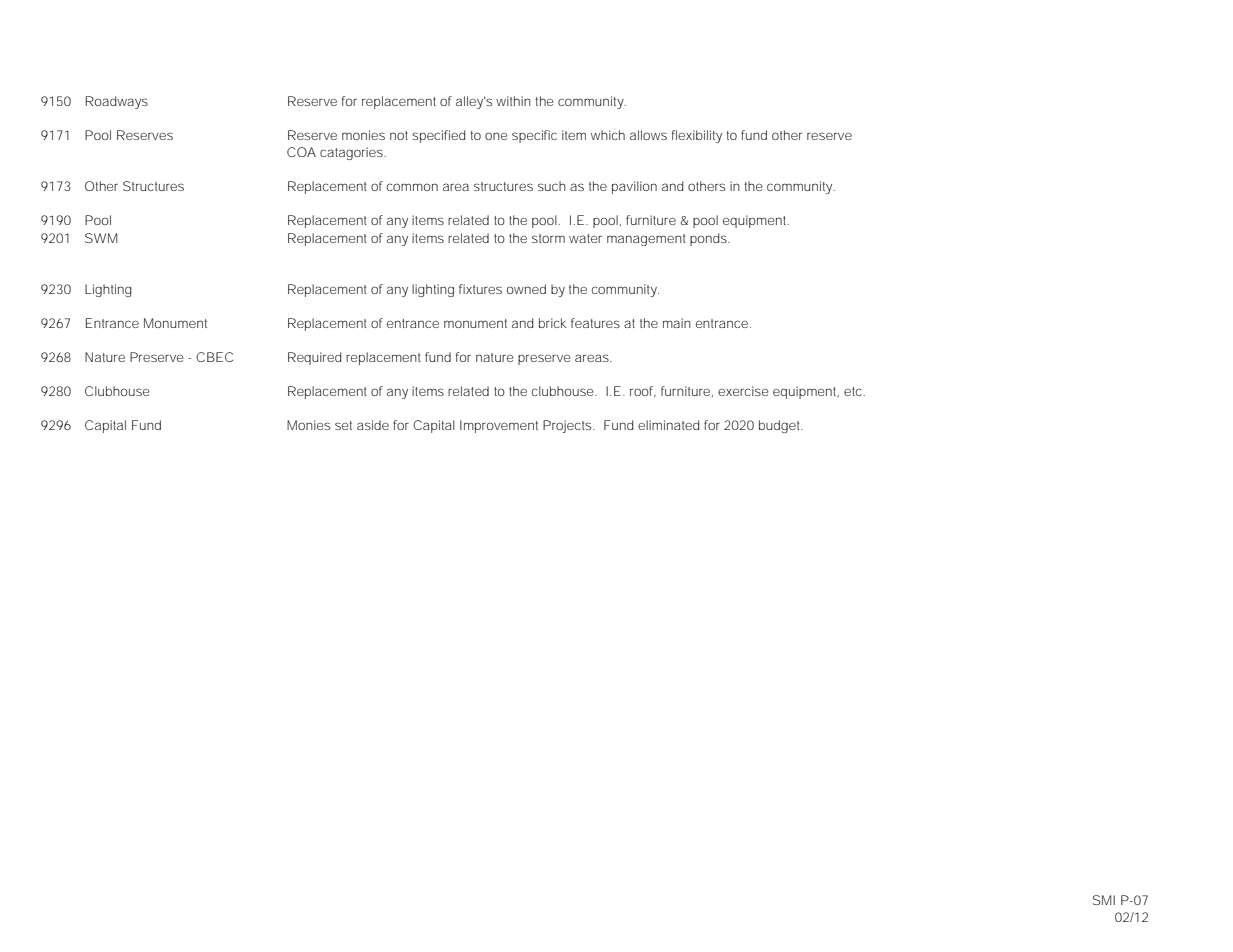 The image size is (1233, 952). What do you see at coordinates (595, 323) in the screenshot?
I see `features` at bounding box center [595, 323].
